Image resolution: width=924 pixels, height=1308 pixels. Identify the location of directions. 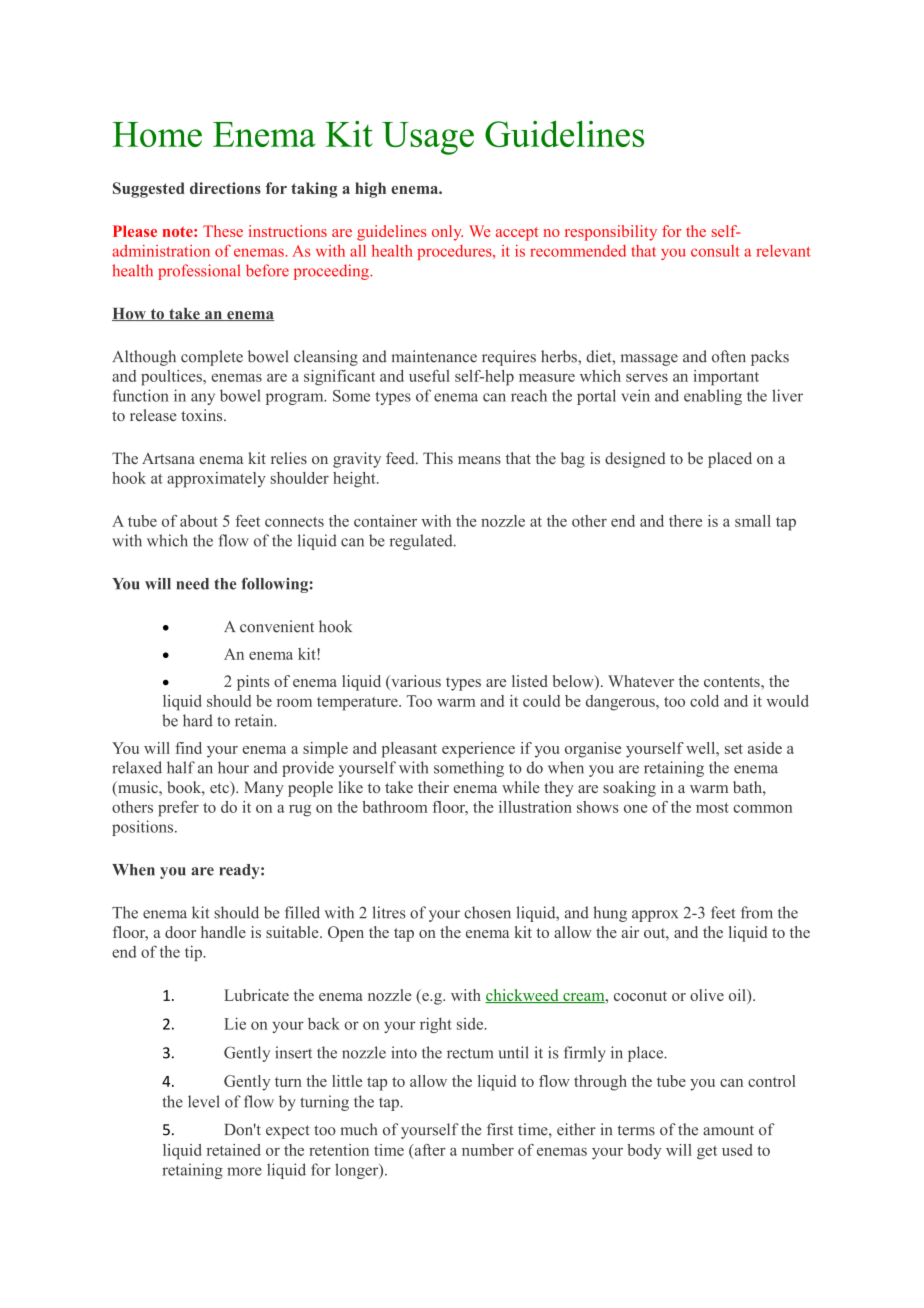
(225, 188).
